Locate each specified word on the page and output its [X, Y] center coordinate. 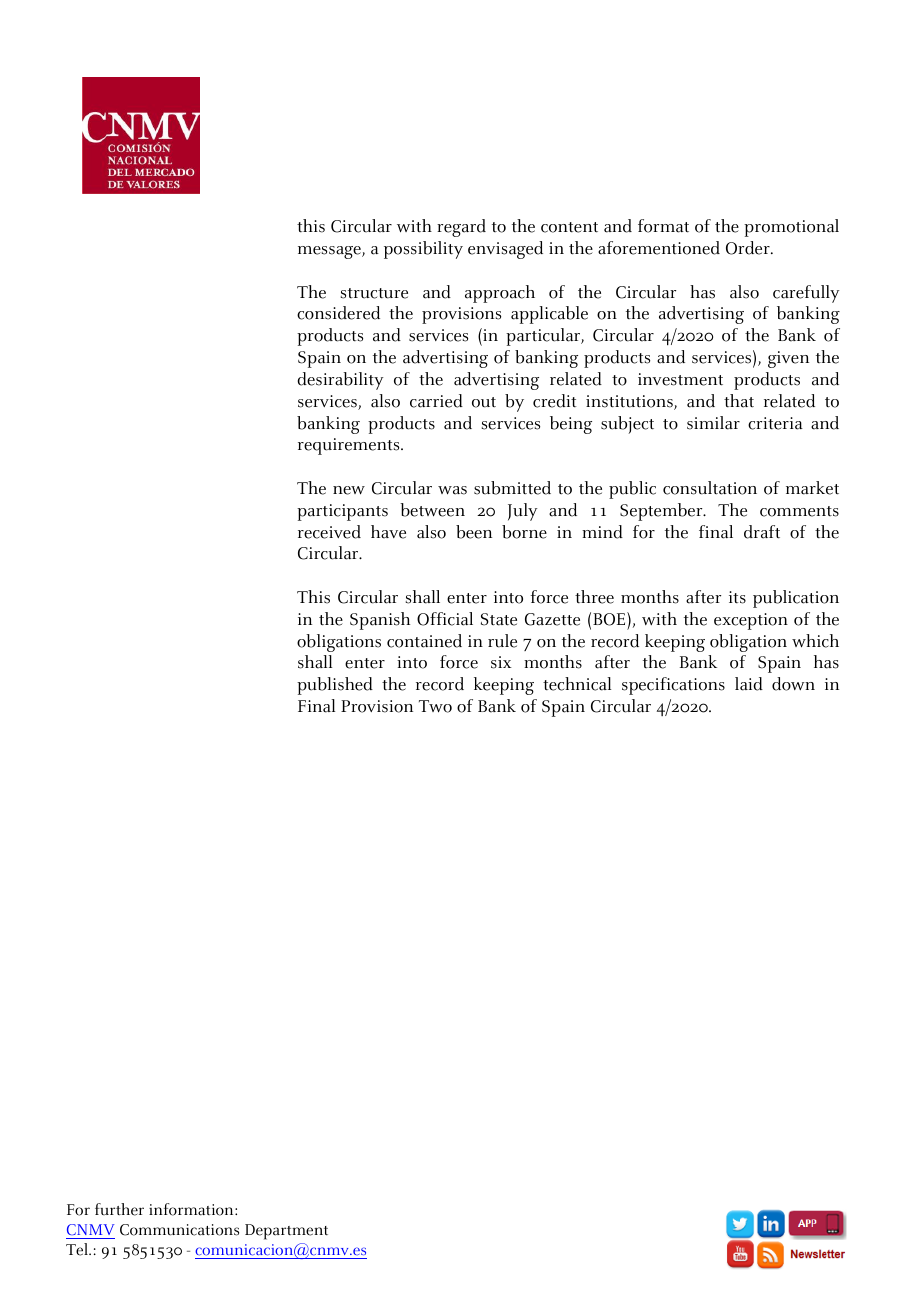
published [335, 686]
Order [749, 248]
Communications [179, 1230]
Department [286, 1232]
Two [435, 706]
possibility [423, 250]
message [330, 252]
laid [749, 684]
